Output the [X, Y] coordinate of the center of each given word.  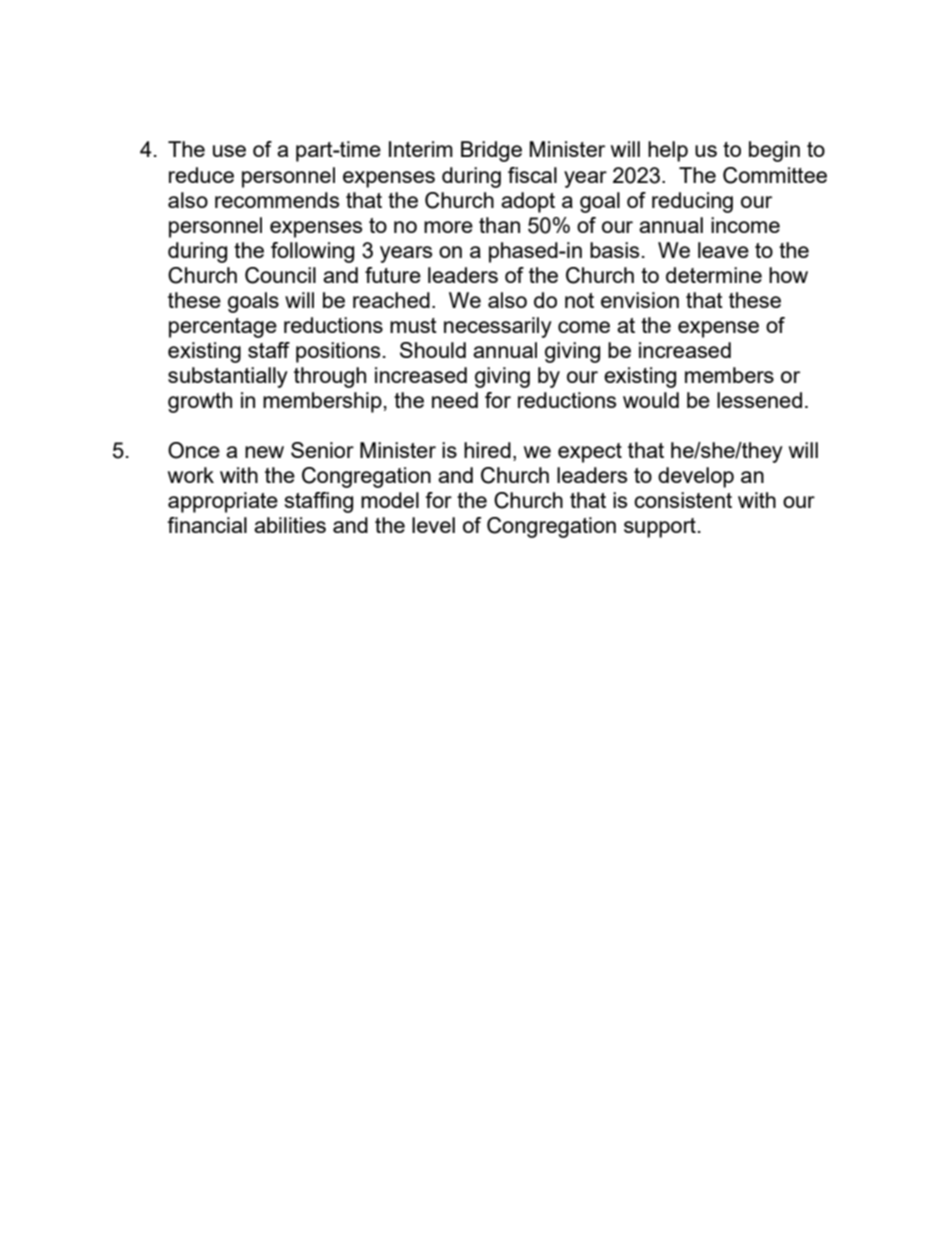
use [229, 151]
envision [640, 300]
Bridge [491, 151]
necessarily [498, 327]
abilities [290, 525]
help [668, 151]
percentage [223, 328]
